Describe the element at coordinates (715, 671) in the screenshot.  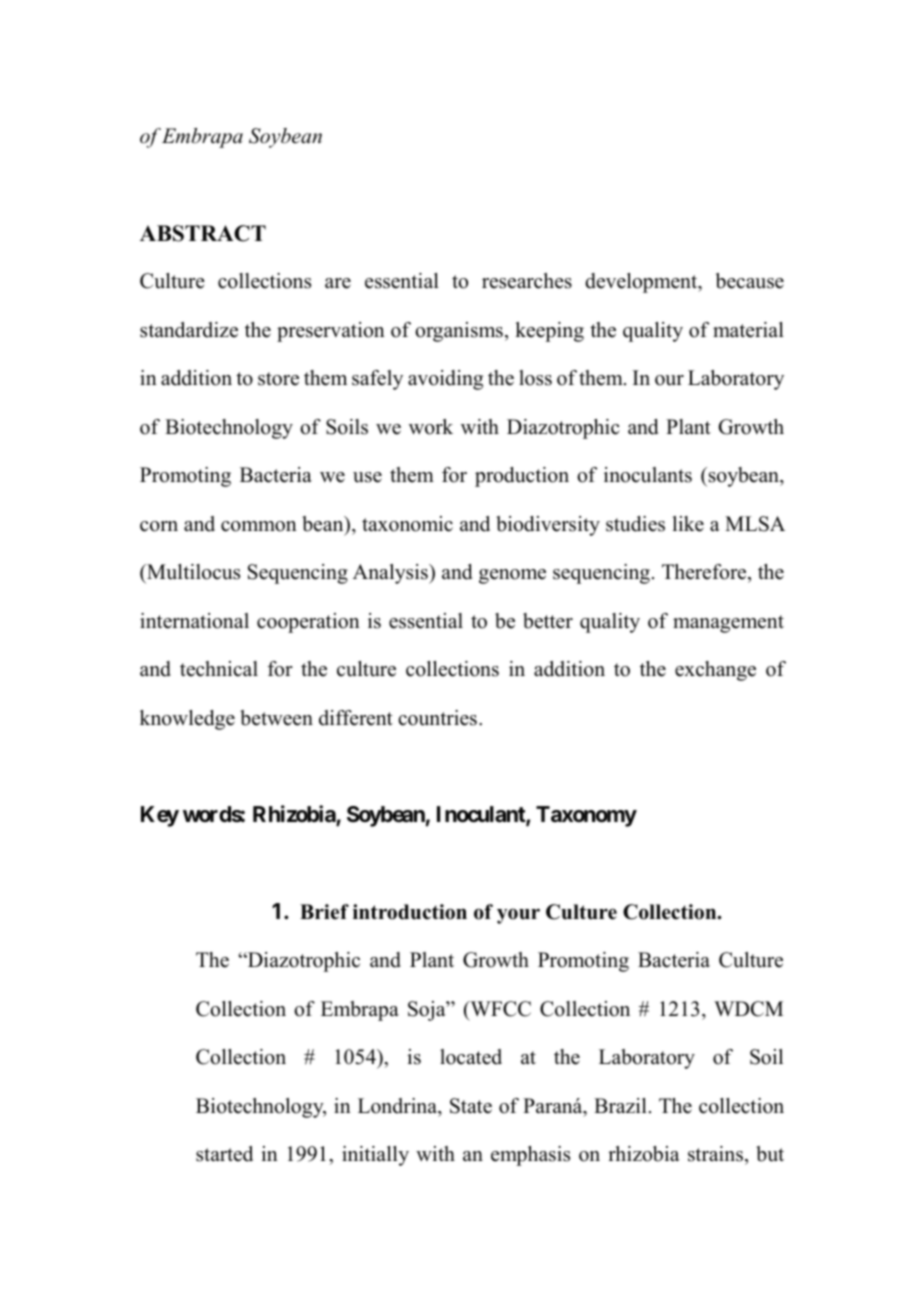
I see `exchange` at that location.
